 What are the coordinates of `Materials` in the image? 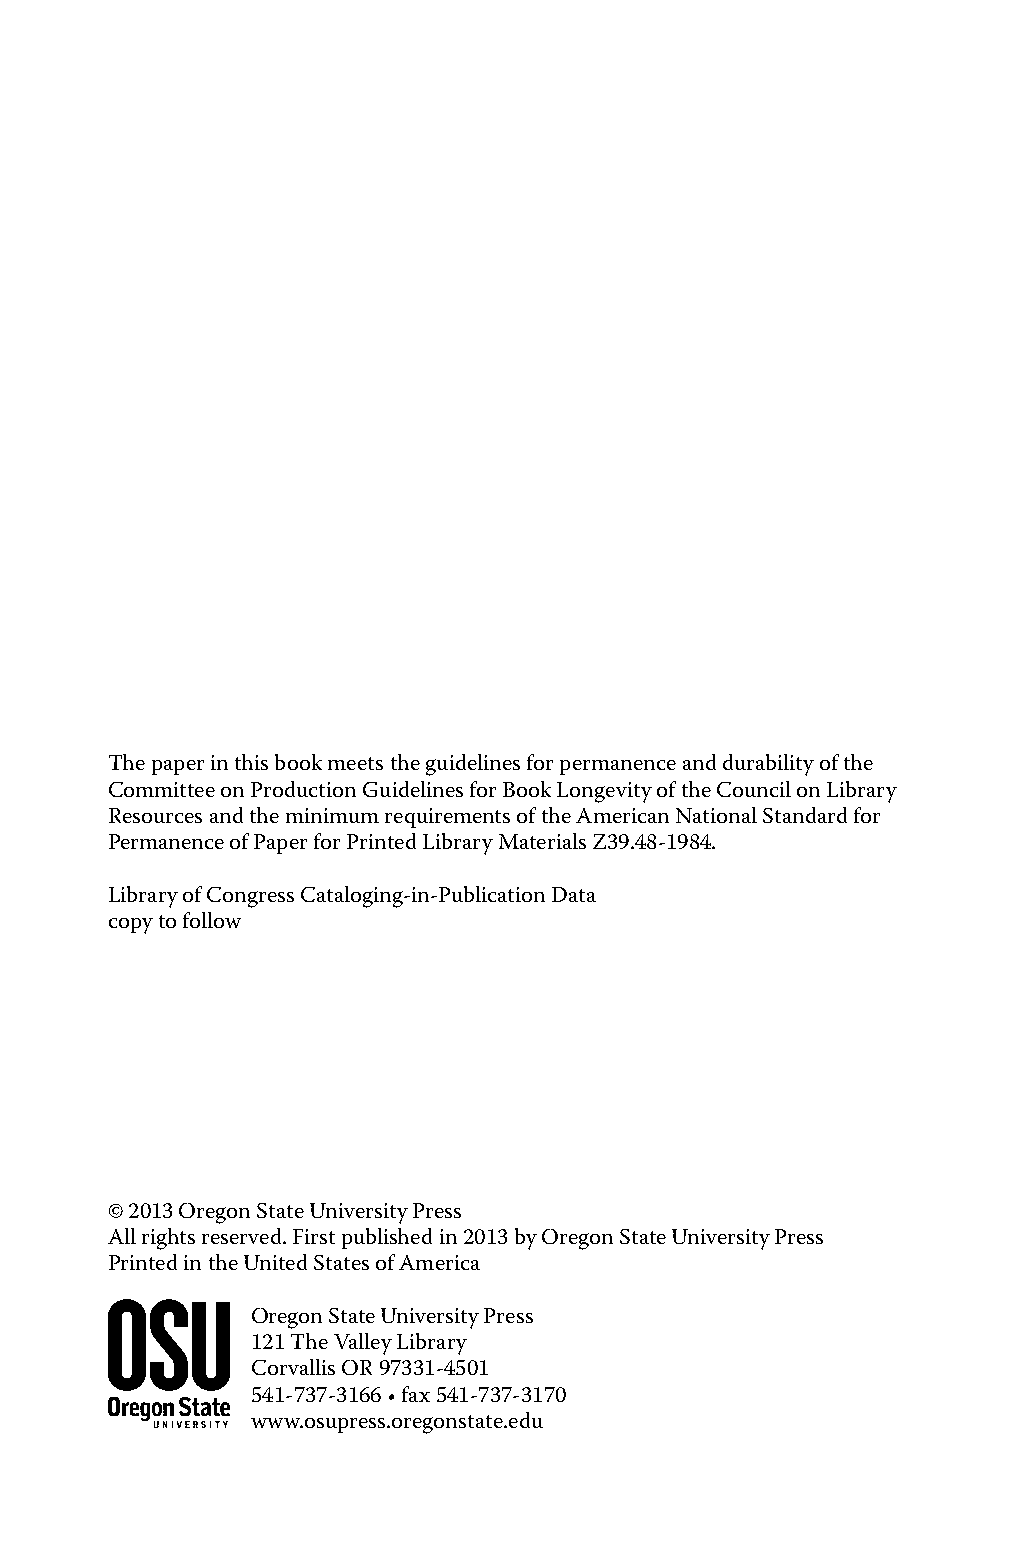 It's located at (542, 841).
